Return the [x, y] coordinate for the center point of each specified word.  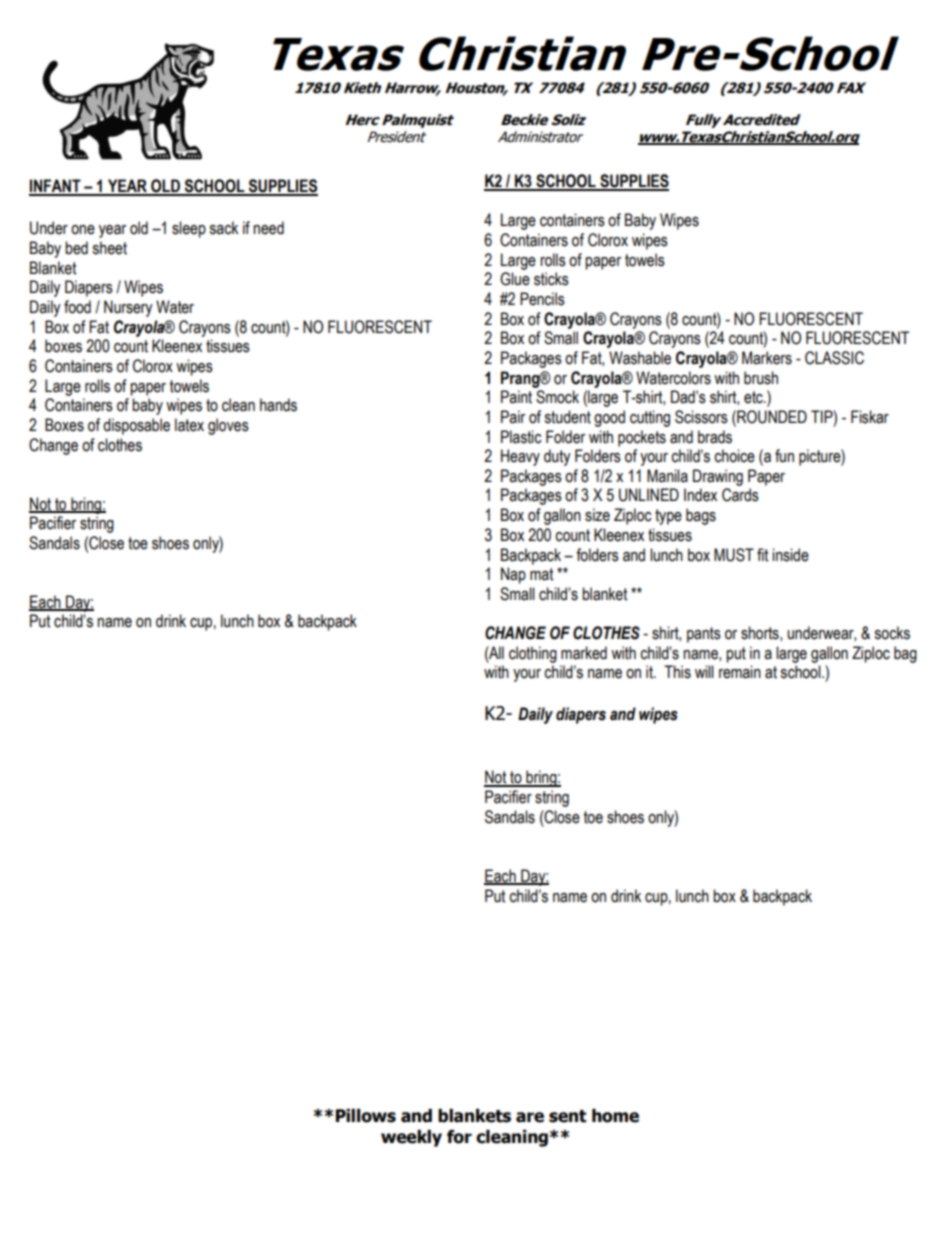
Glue [515, 279]
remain [740, 672]
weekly [411, 1138]
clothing [533, 654]
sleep [189, 229]
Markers [767, 358]
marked [584, 653]
